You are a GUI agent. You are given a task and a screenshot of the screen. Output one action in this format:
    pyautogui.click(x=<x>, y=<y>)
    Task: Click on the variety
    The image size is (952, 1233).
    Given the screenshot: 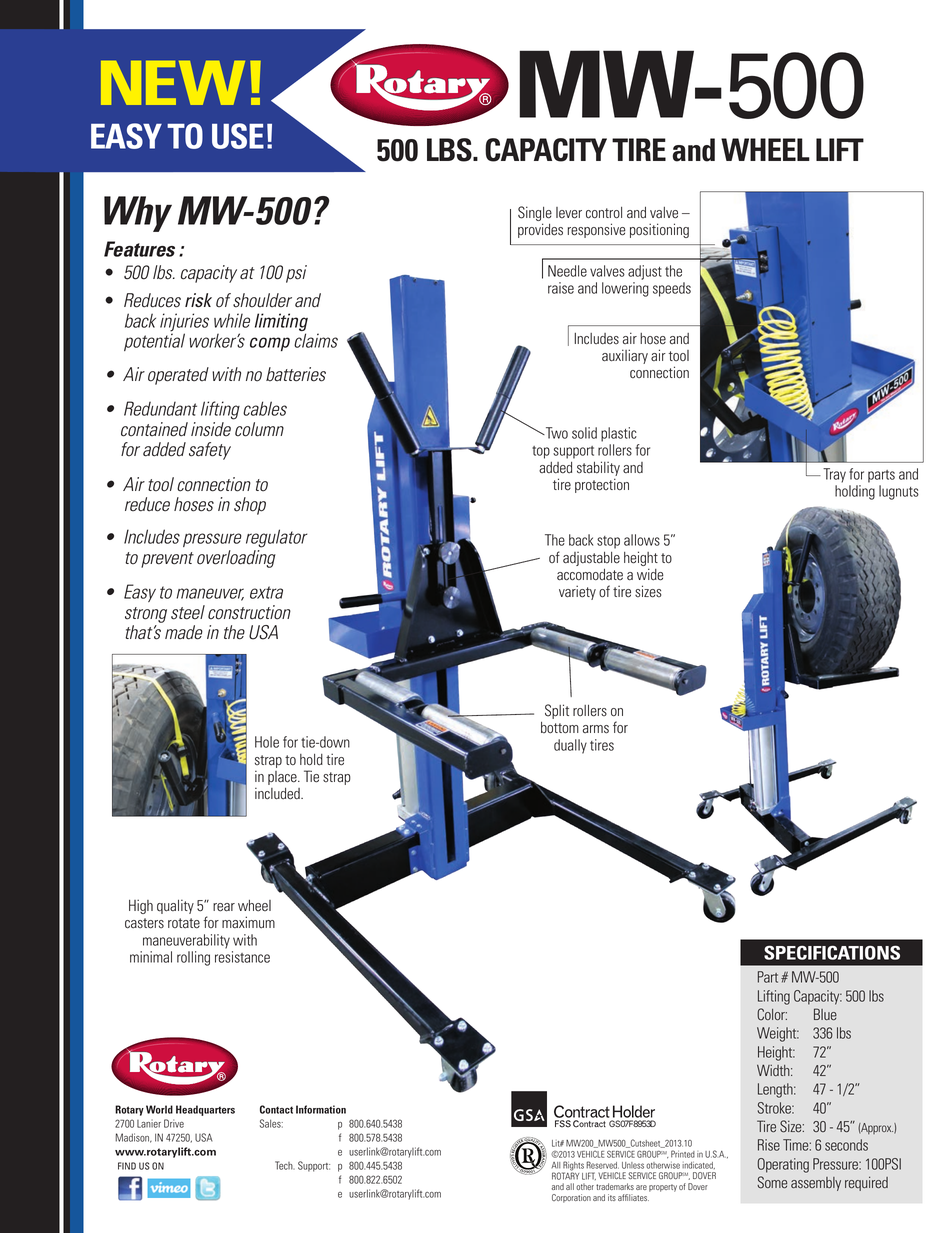 What is the action you would take?
    pyautogui.click(x=577, y=592)
